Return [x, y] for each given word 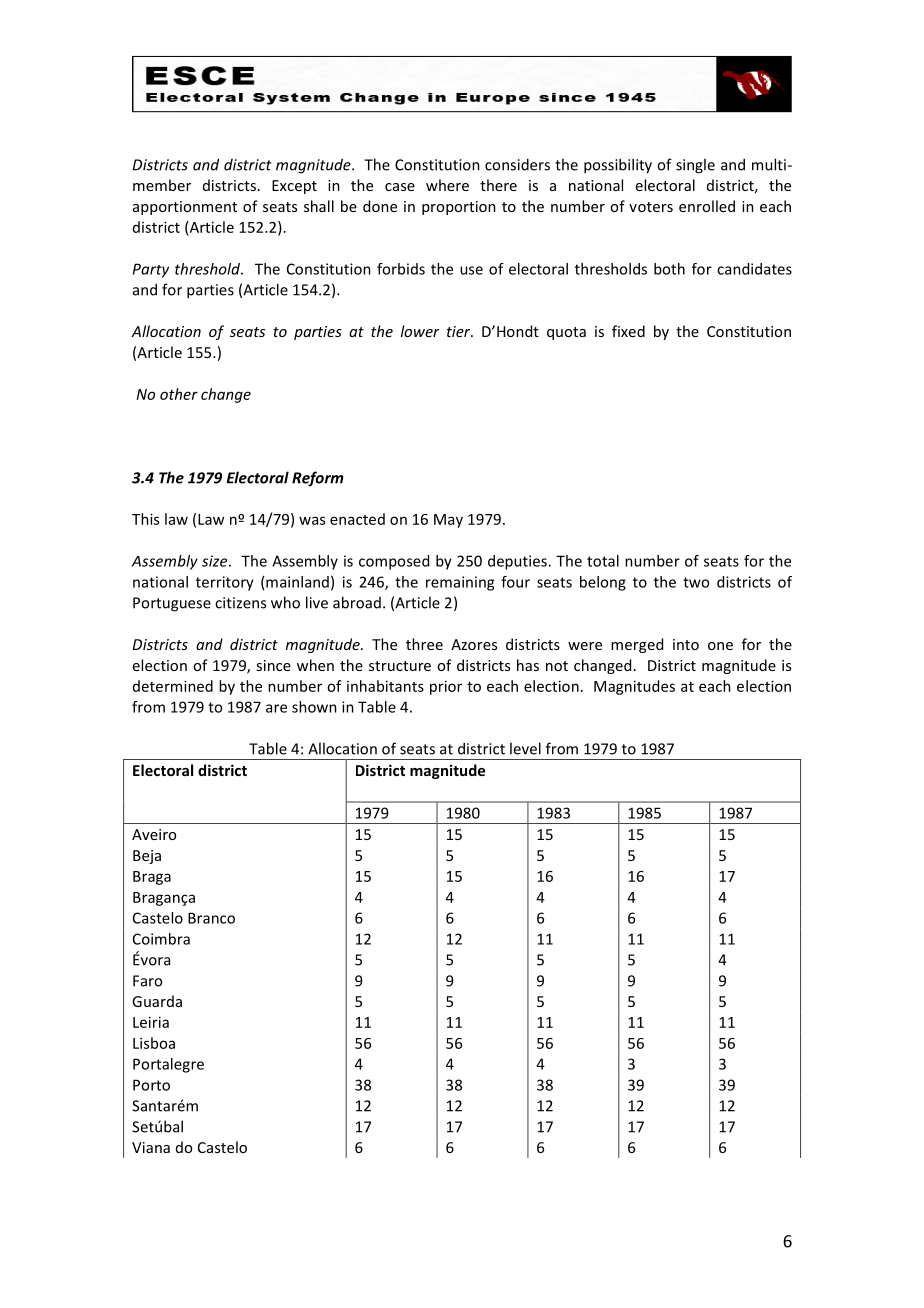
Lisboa [154, 1043]
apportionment [185, 208]
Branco [211, 918]
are [276, 708]
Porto [151, 1085]
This [145, 519]
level [525, 748]
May [448, 521]
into [686, 644]
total [603, 561]
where [447, 185]
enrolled [707, 206]
